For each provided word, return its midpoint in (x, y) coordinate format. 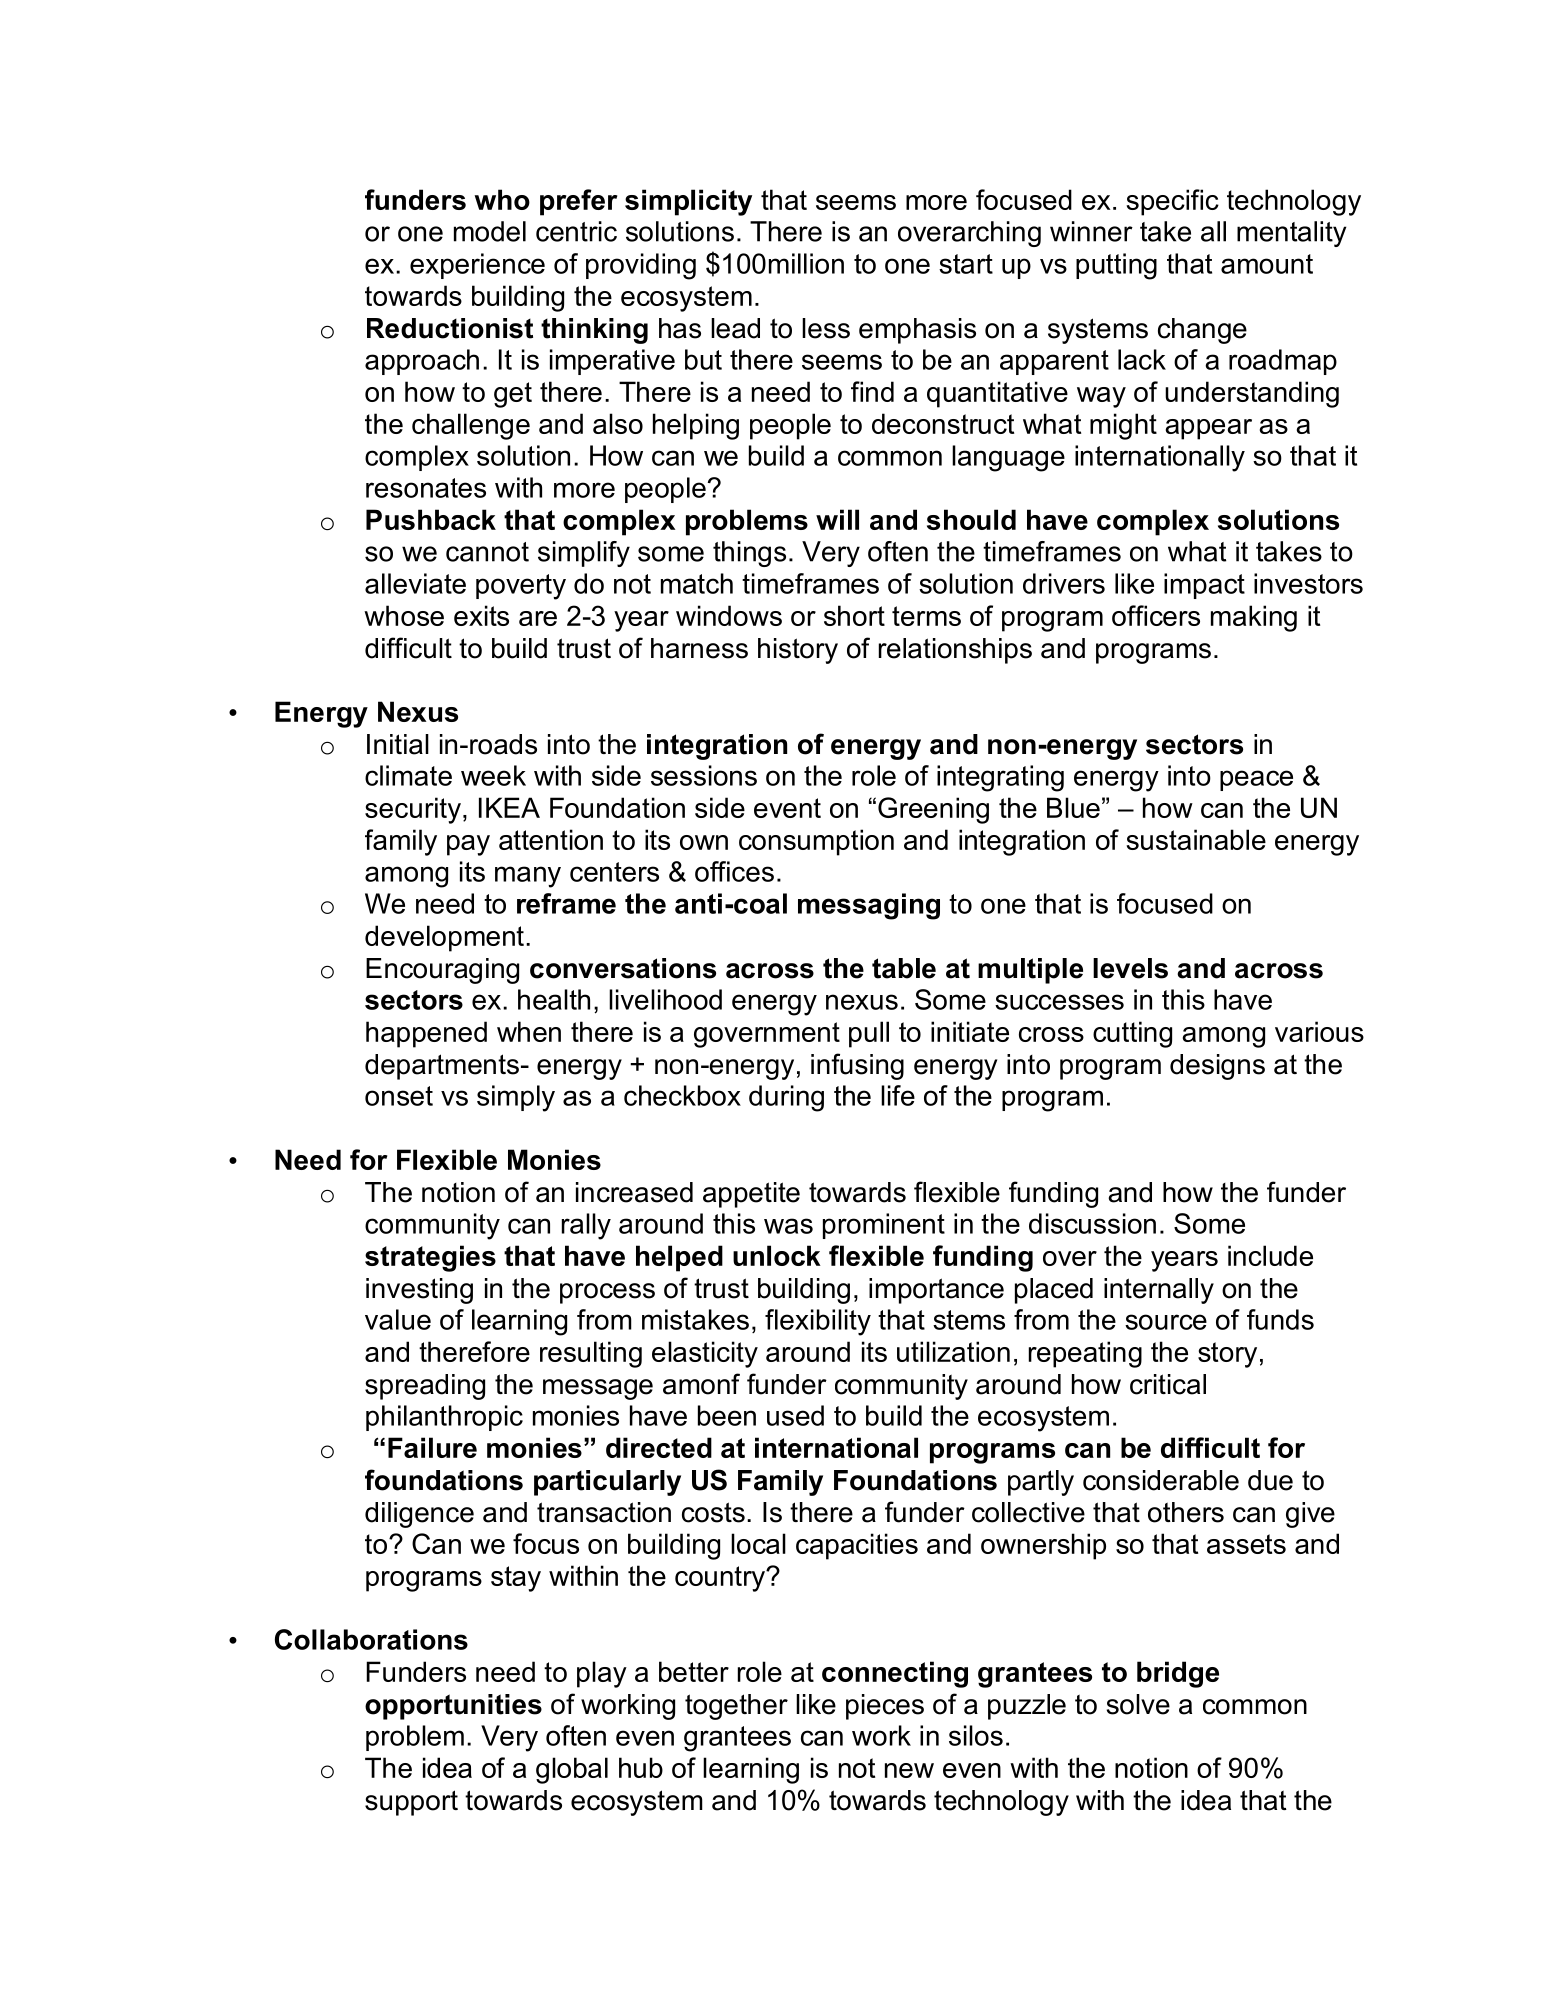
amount (1267, 264)
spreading (425, 1387)
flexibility (818, 1322)
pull (869, 1034)
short (854, 615)
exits (481, 615)
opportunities (453, 1707)
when (529, 1031)
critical (1168, 1384)
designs (1217, 1067)
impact (1204, 586)
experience (477, 266)
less (826, 328)
